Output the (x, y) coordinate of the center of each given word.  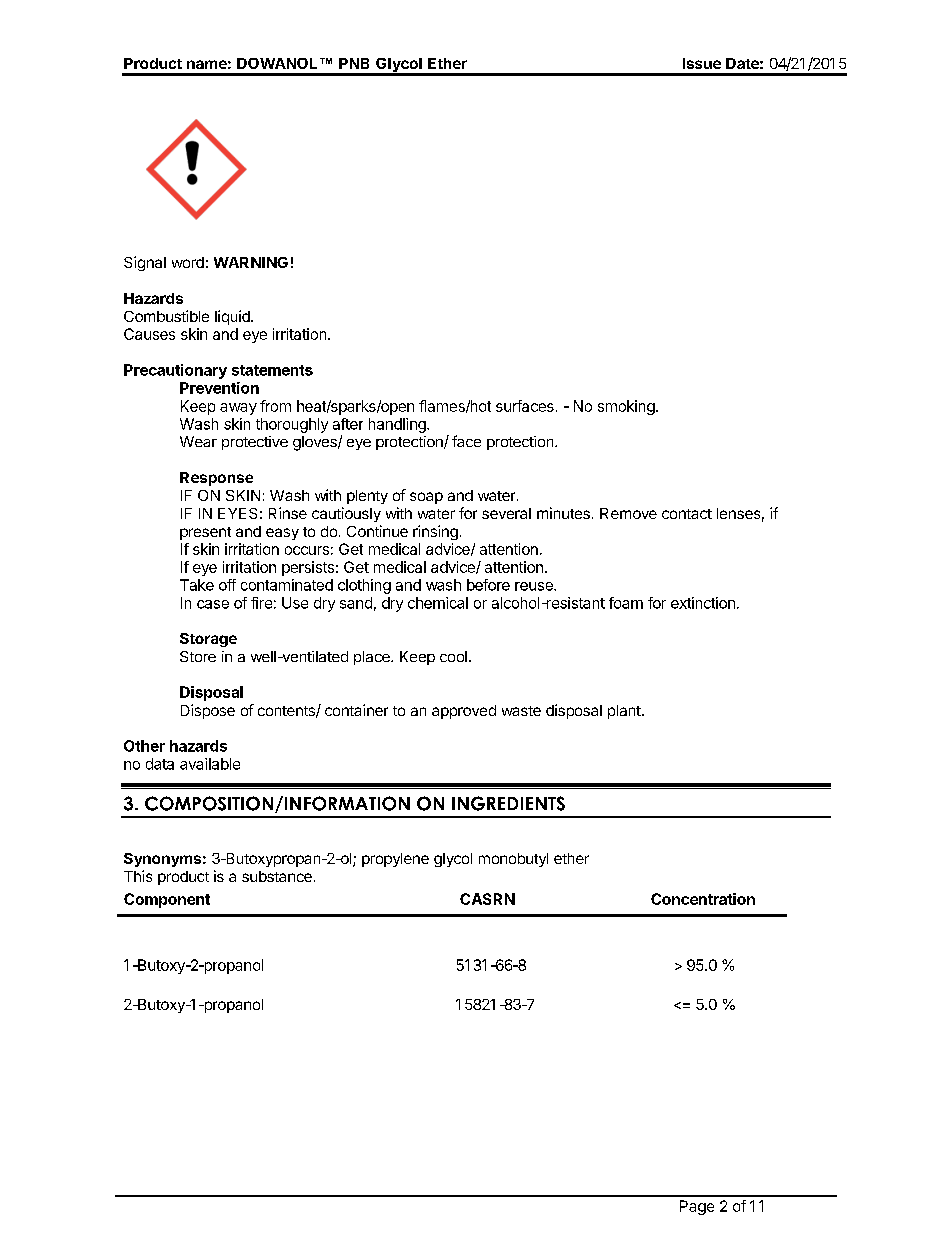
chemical (438, 603)
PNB (354, 63)
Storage (208, 640)
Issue (702, 63)
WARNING (251, 262)
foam (626, 603)
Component (167, 900)
